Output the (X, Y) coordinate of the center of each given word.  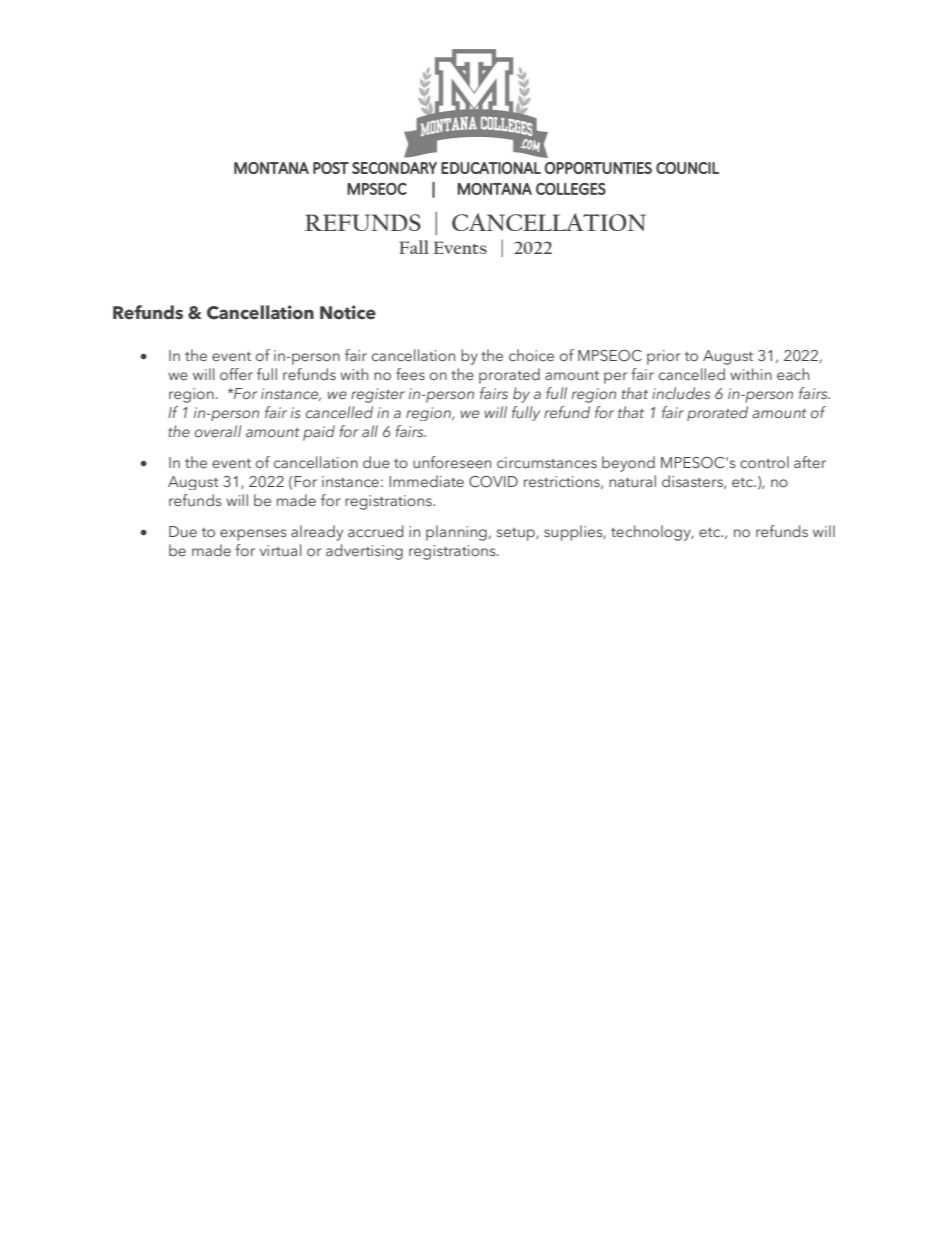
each (793, 374)
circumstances (547, 462)
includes (681, 393)
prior (664, 357)
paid (319, 433)
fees (410, 374)
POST (331, 168)
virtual (281, 550)
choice (531, 355)
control (764, 462)
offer (236, 374)
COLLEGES (571, 189)
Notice (348, 312)
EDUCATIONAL (491, 168)
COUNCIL (687, 168)
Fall (414, 247)
